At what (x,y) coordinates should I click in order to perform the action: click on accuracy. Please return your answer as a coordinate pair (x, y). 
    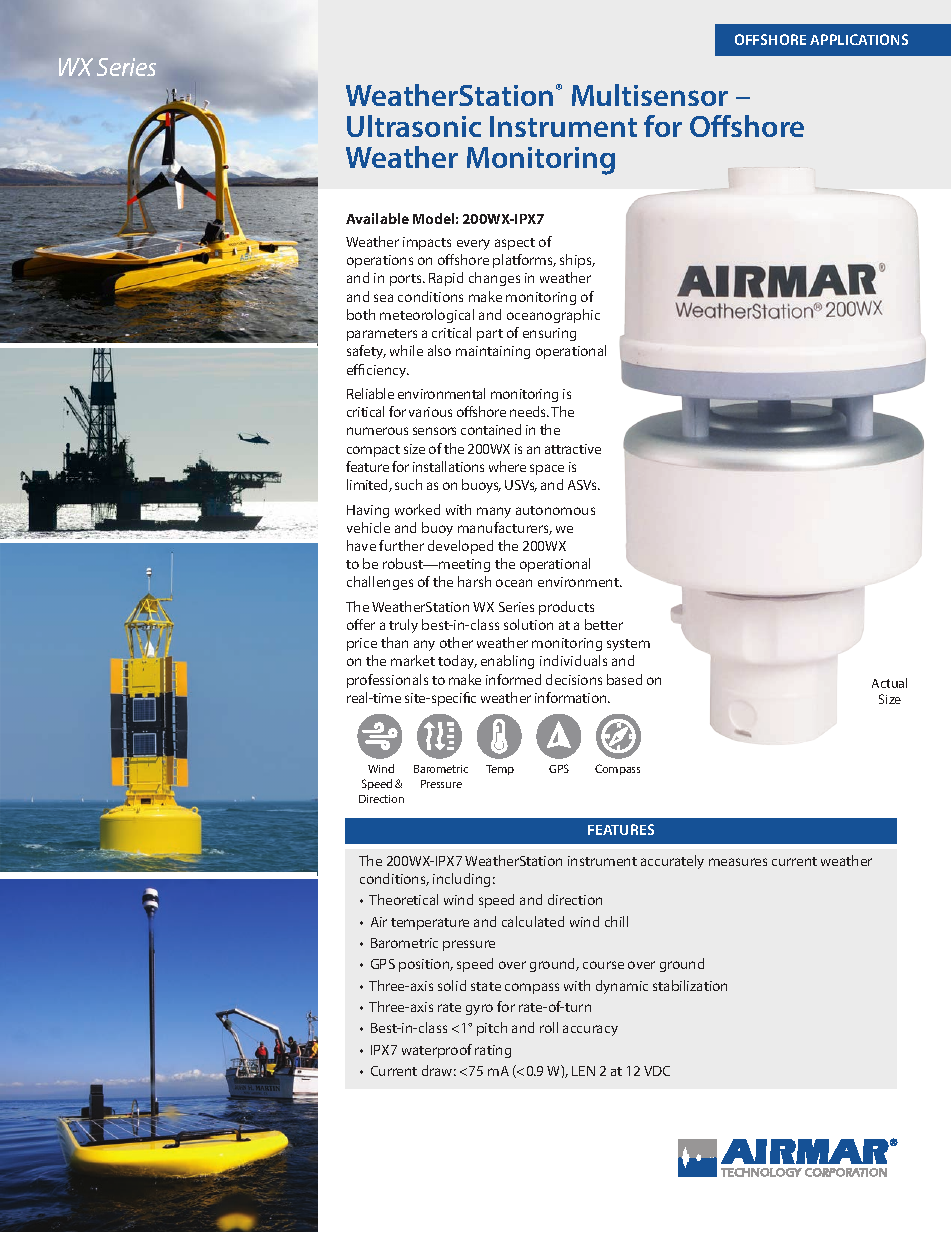
    Looking at the image, I should click on (590, 1030).
